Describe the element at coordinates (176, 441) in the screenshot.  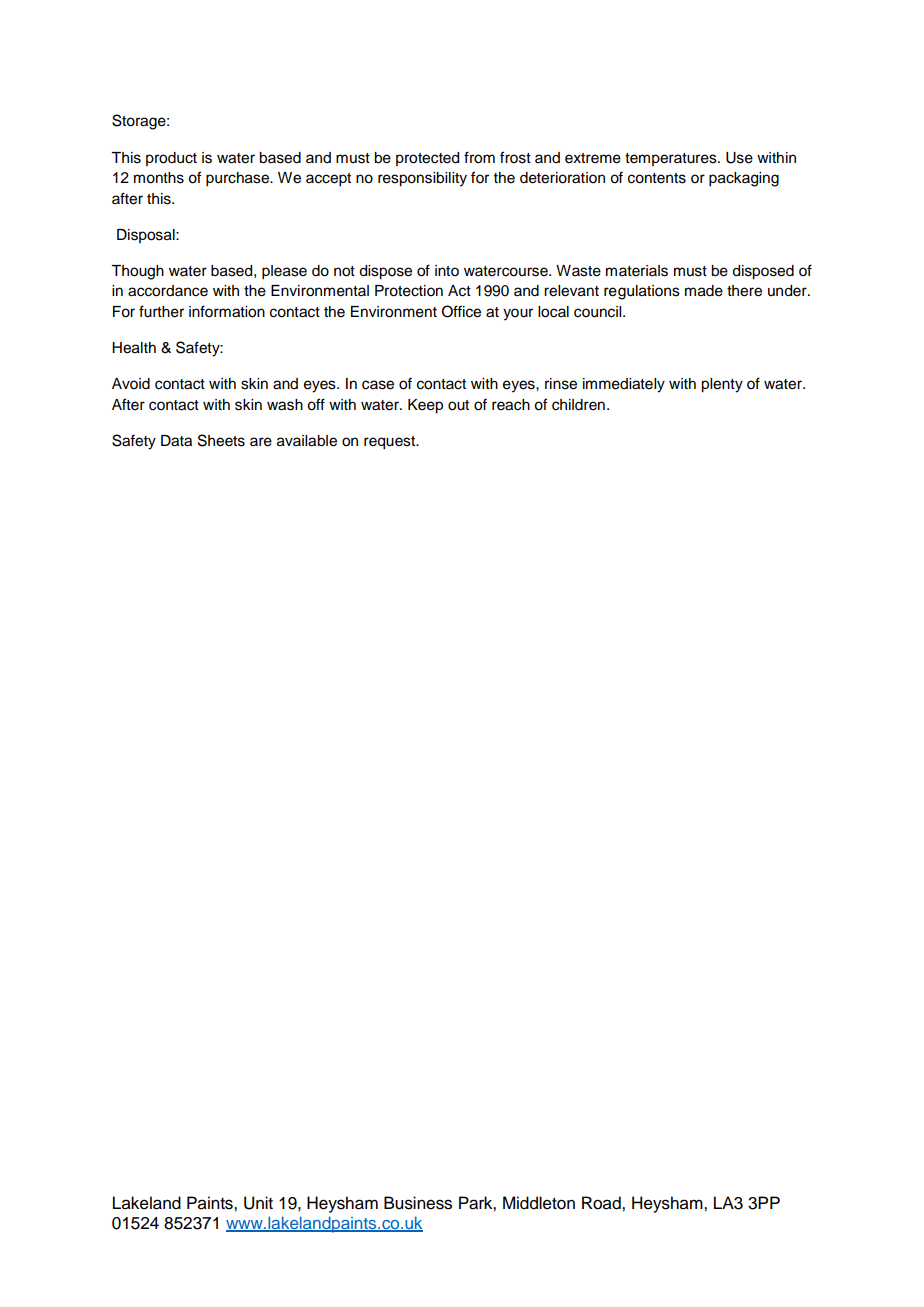
I see `Data` at that location.
